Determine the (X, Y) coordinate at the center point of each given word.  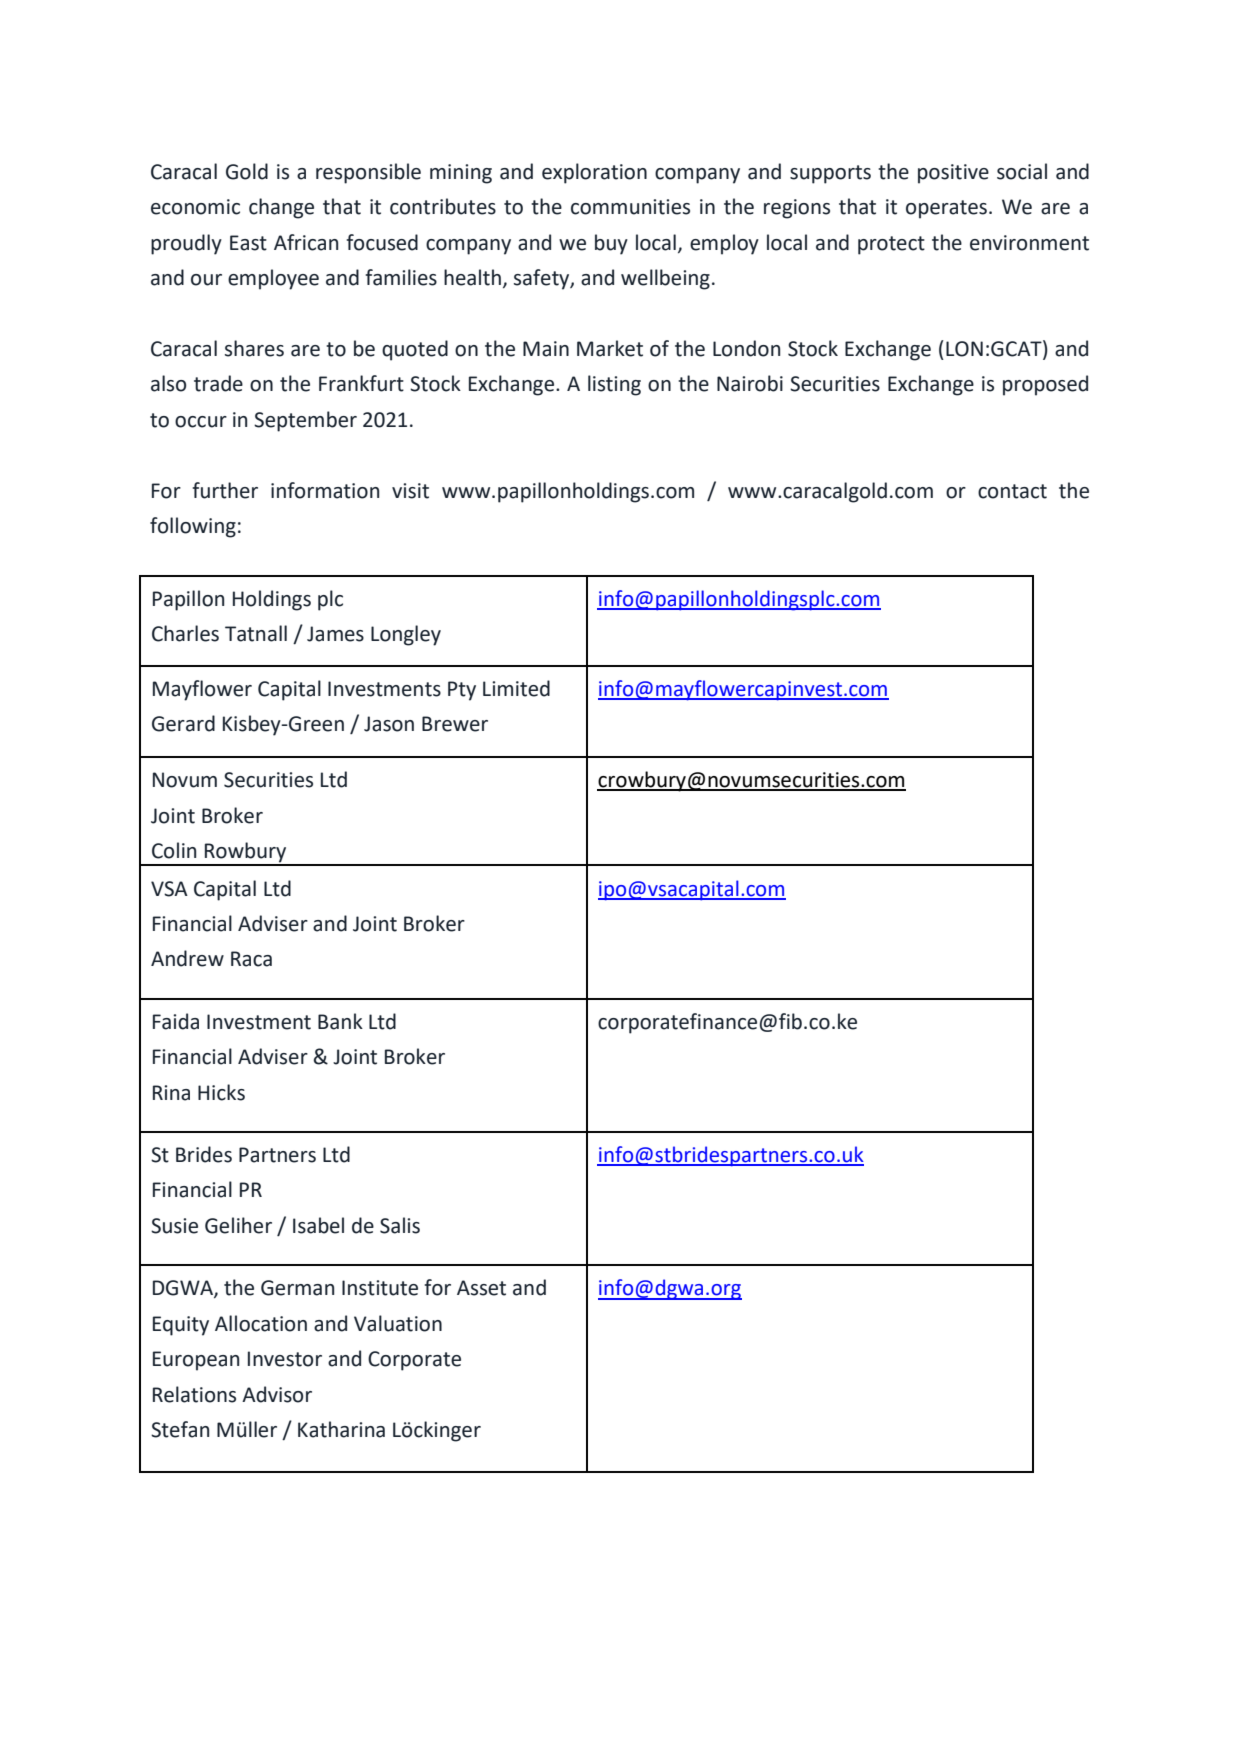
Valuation (398, 1323)
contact (1012, 491)
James (335, 634)
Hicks (221, 1092)
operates (946, 209)
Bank (340, 1021)
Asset (481, 1288)
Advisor (277, 1394)
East (248, 243)
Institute (380, 1288)
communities (630, 207)
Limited (516, 688)
